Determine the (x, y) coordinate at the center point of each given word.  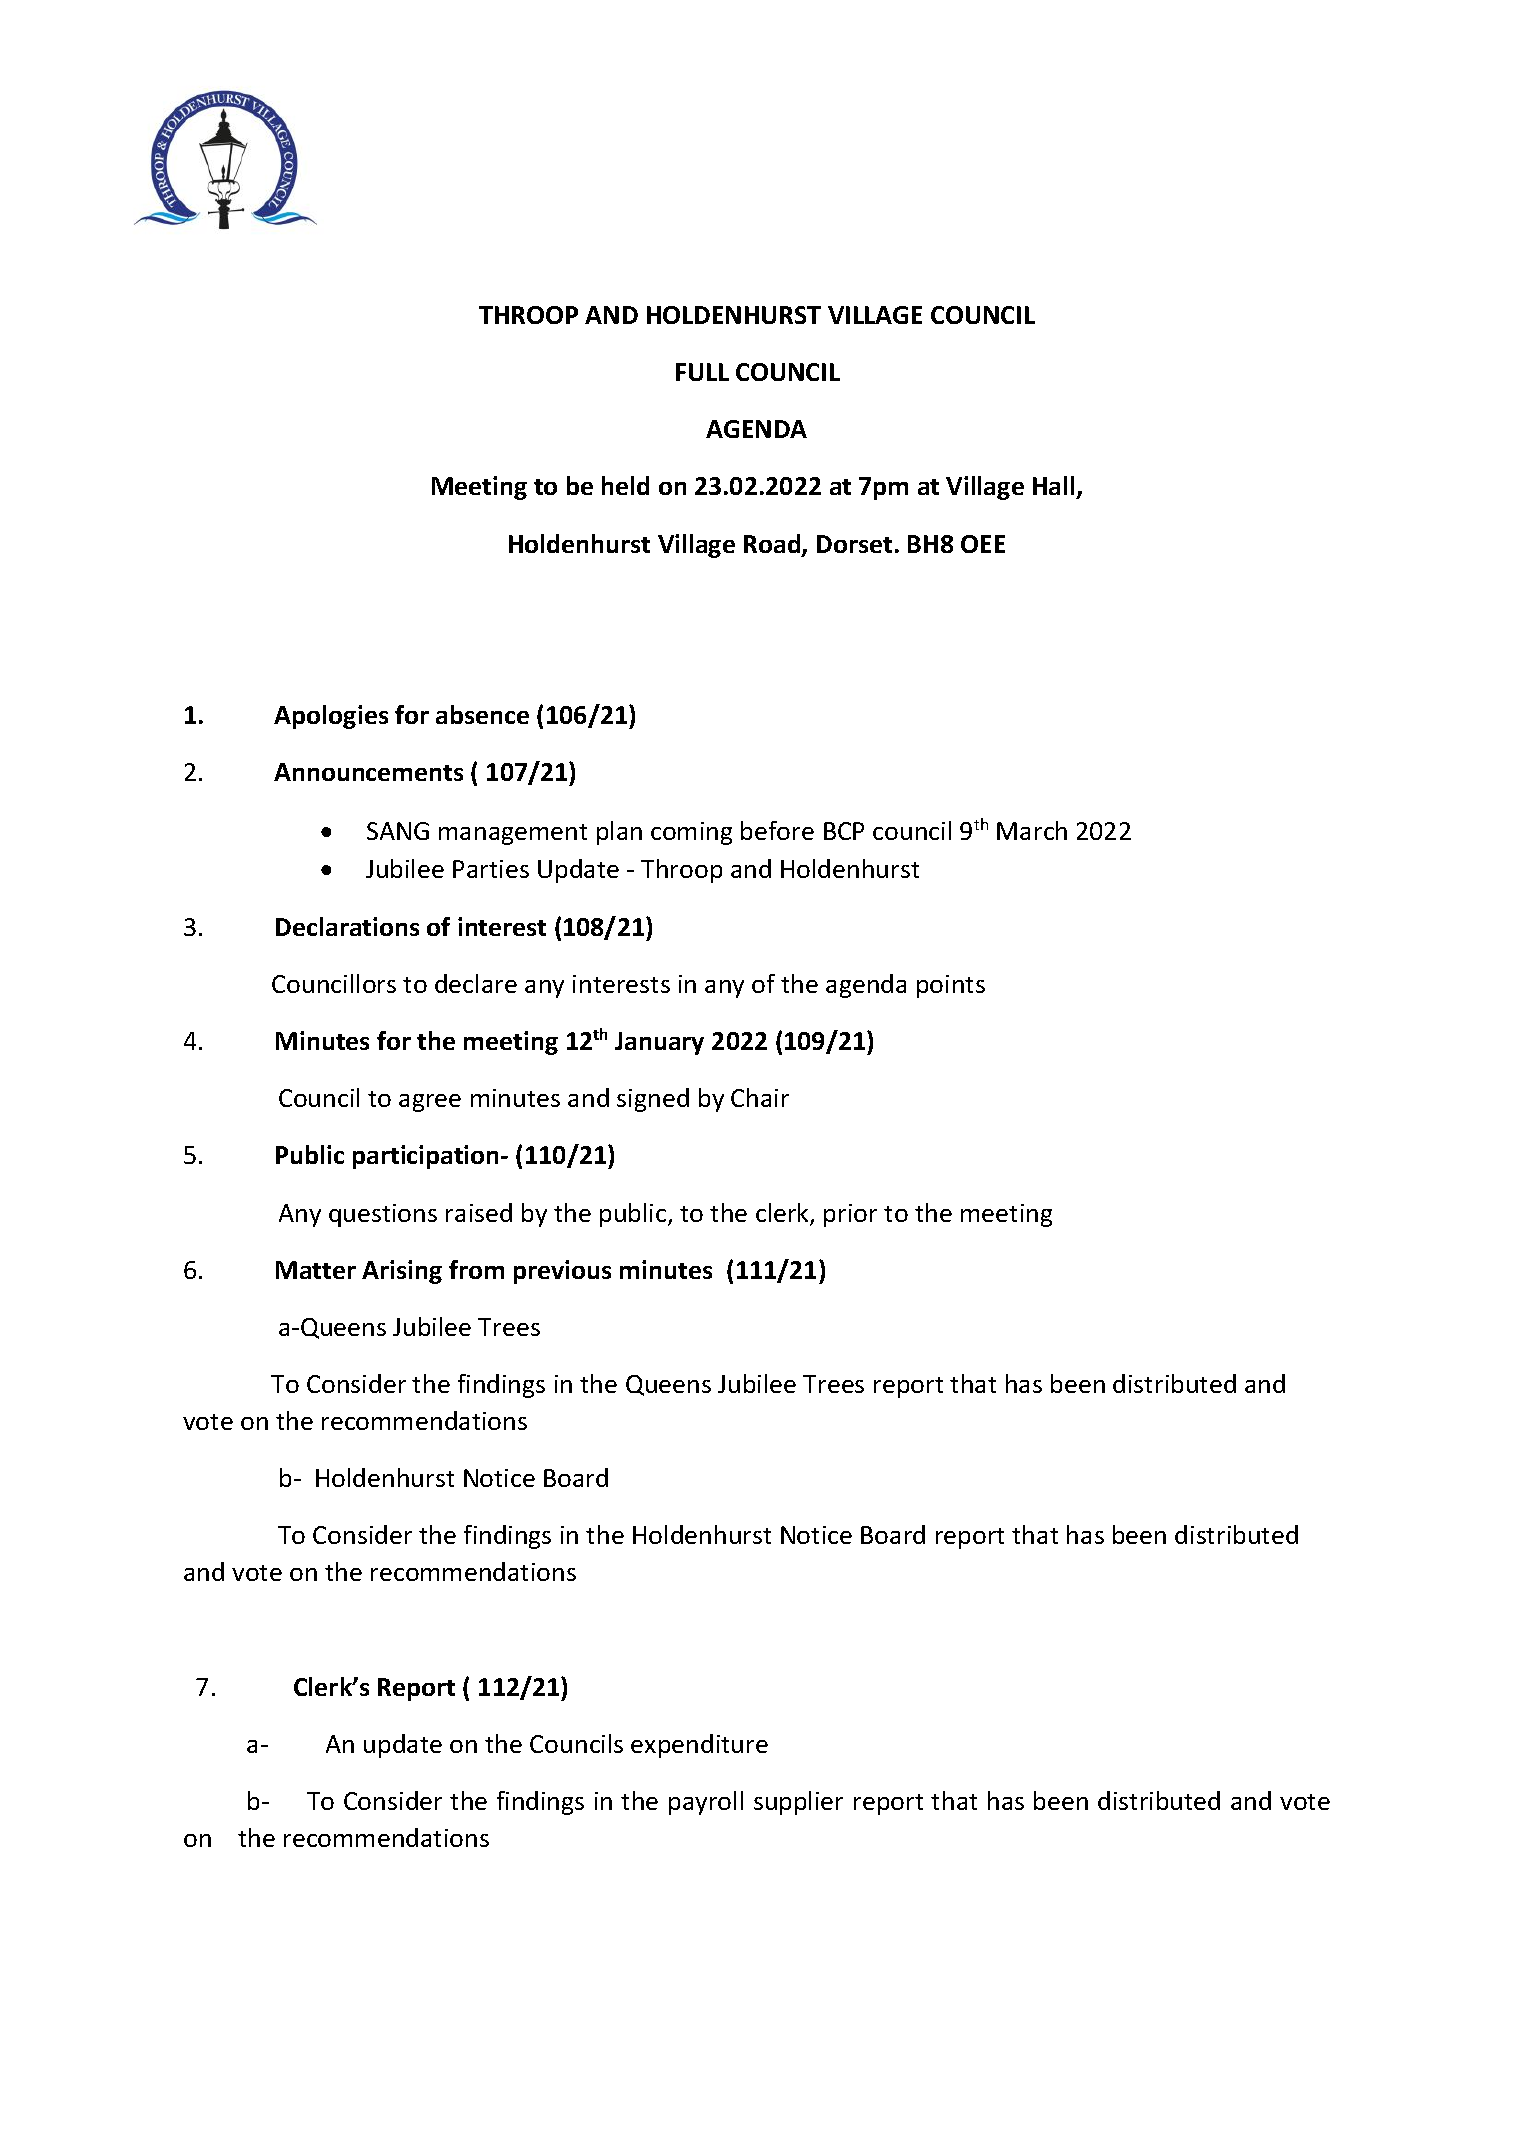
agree (430, 1103)
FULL (702, 372)
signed (653, 1100)
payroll (706, 1803)
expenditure (699, 1746)
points (951, 986)
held (625, 485)
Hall (1053, 485)
